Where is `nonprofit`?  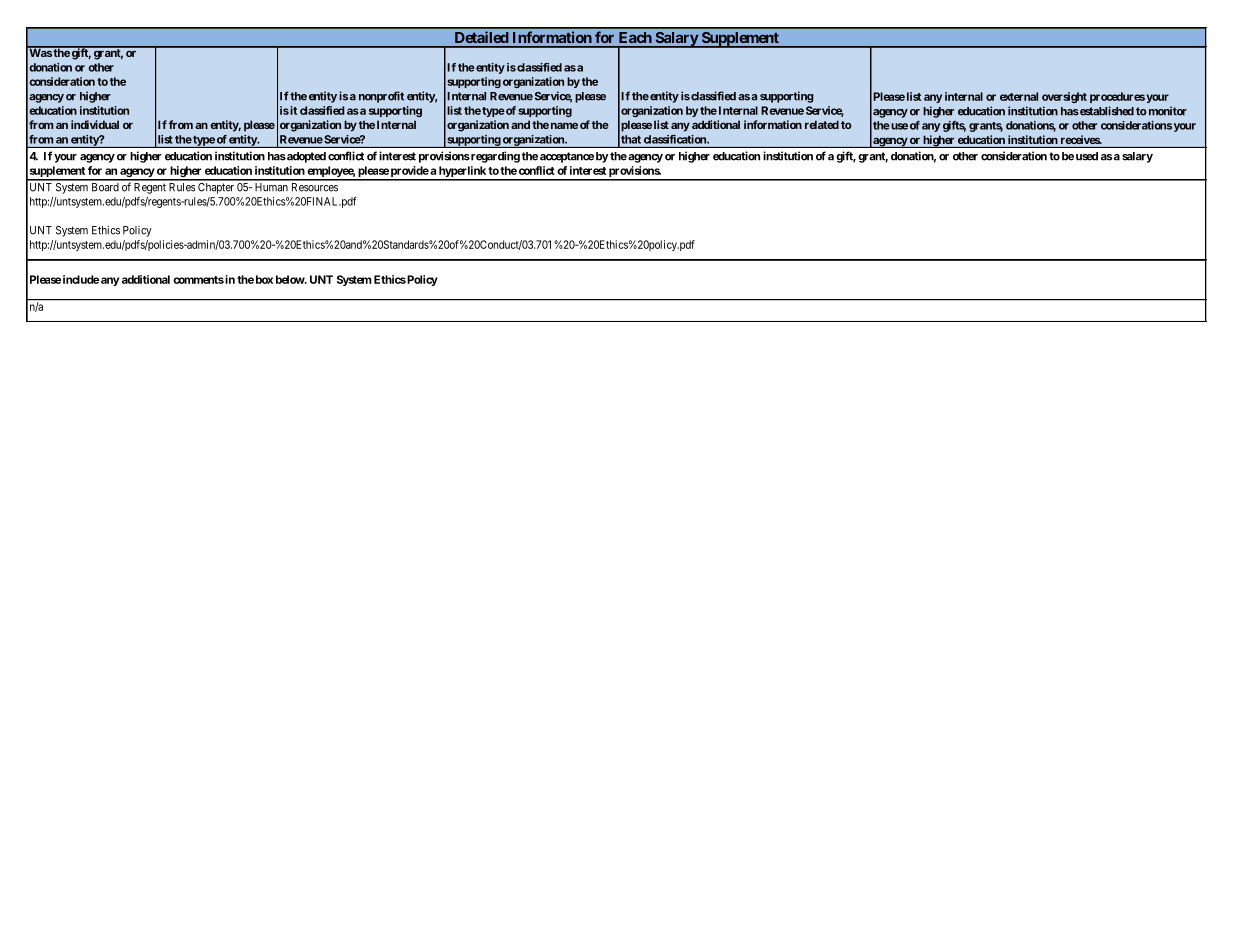
nonprofit is located at coordinates (381, 97).
